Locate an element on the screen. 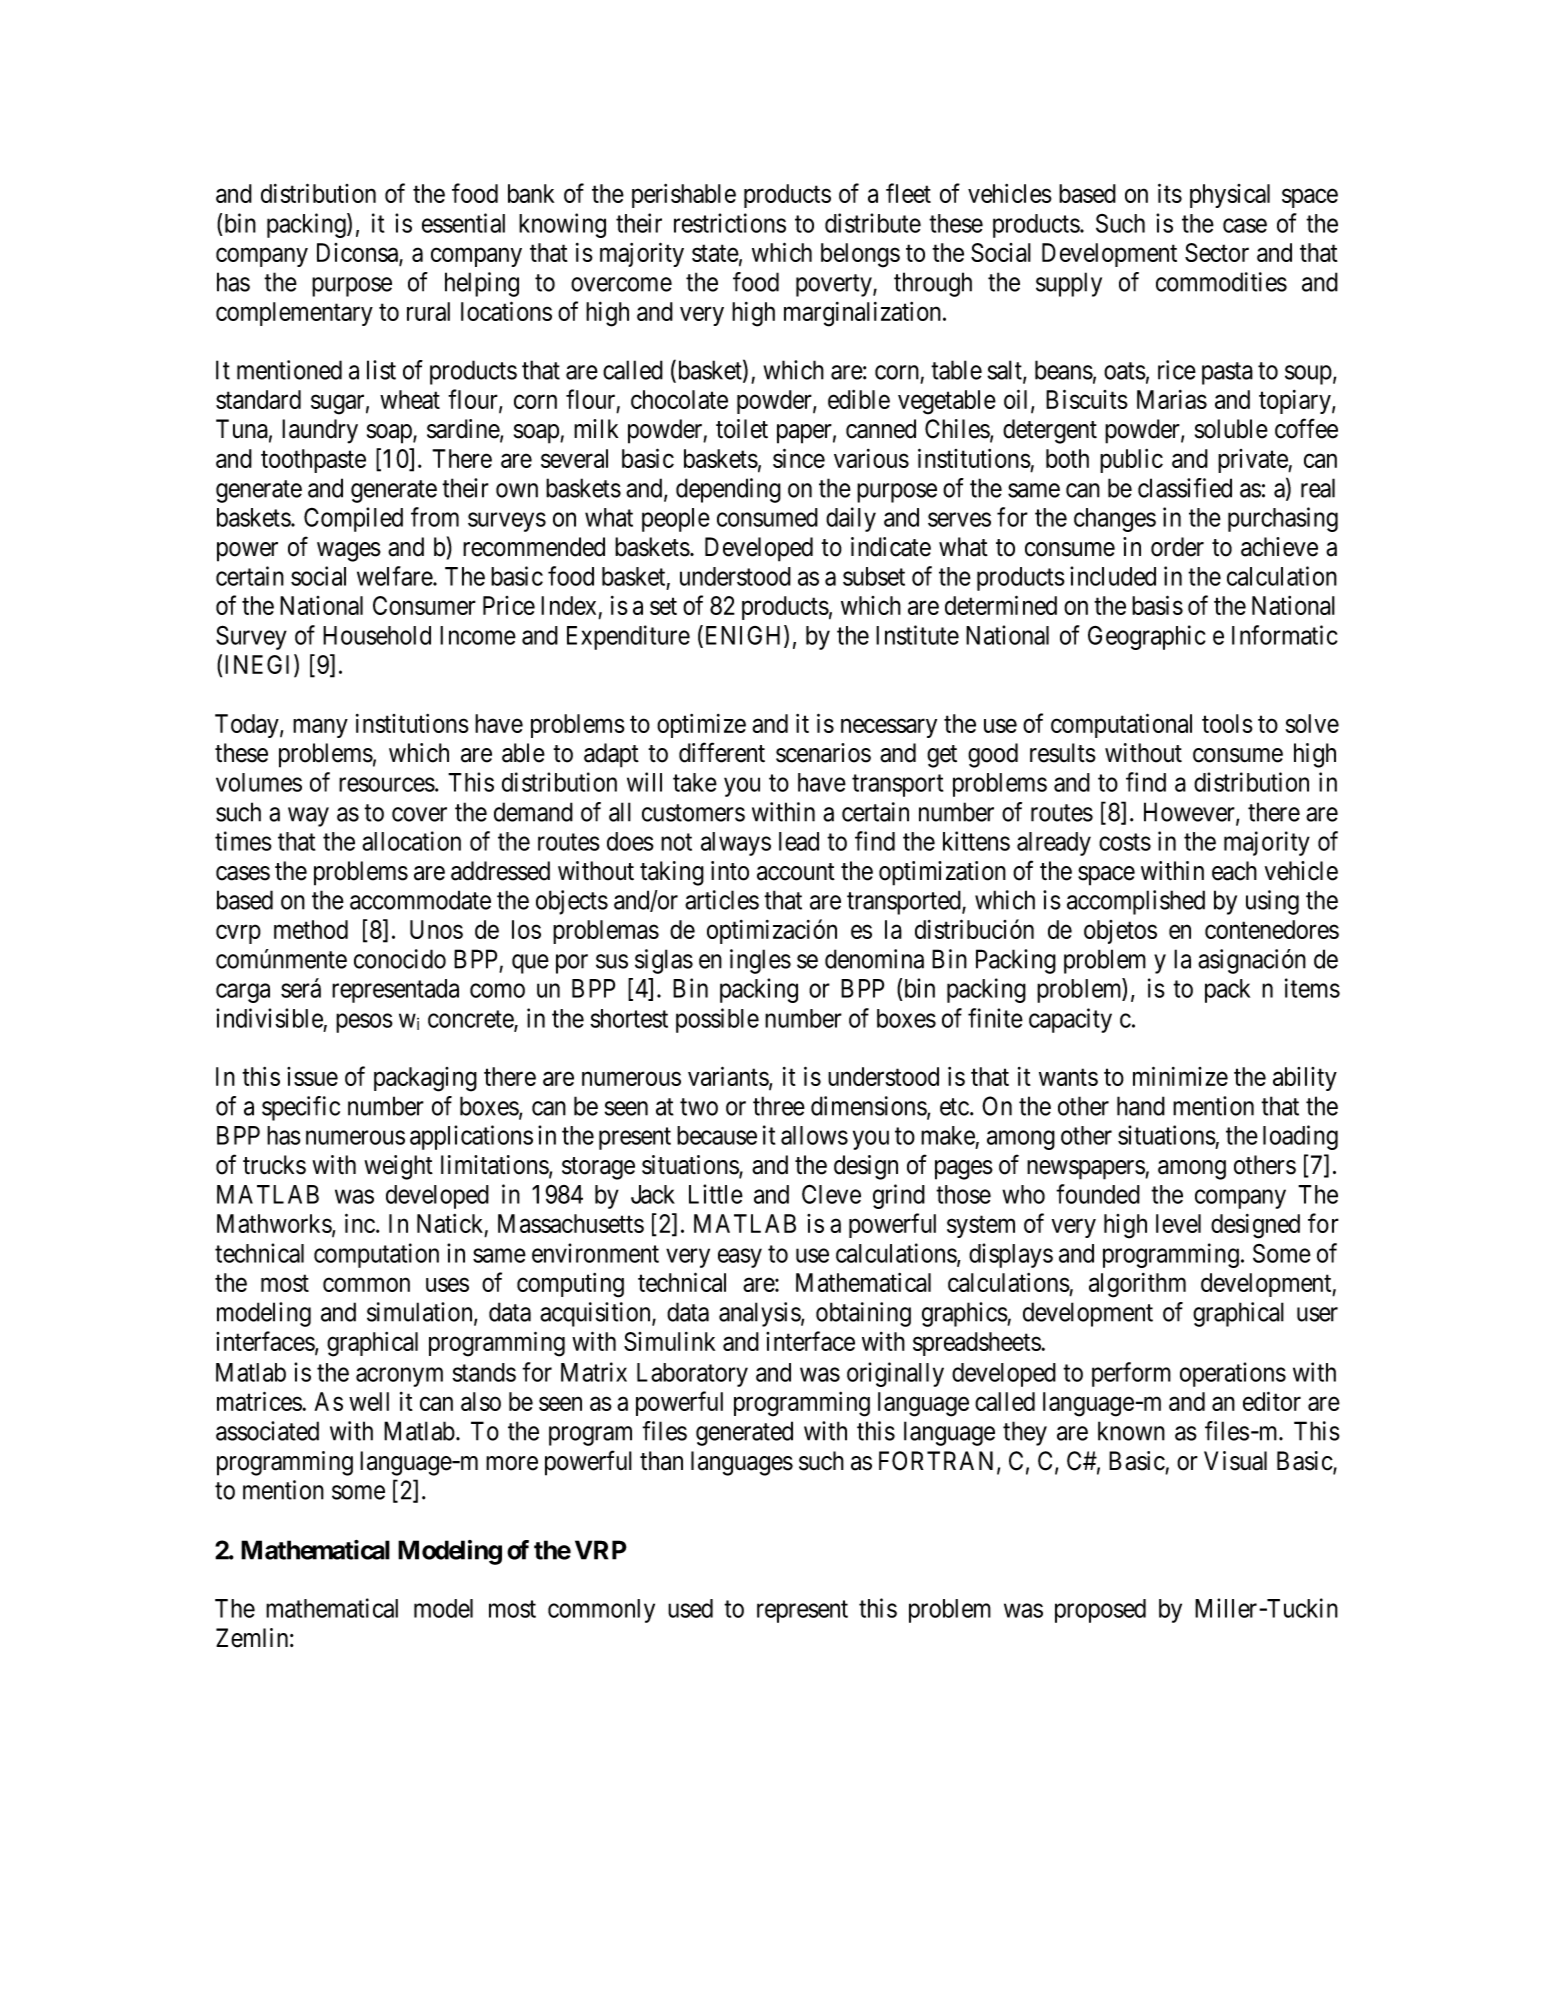  proposed is located at coordinates (1100, 1611).
